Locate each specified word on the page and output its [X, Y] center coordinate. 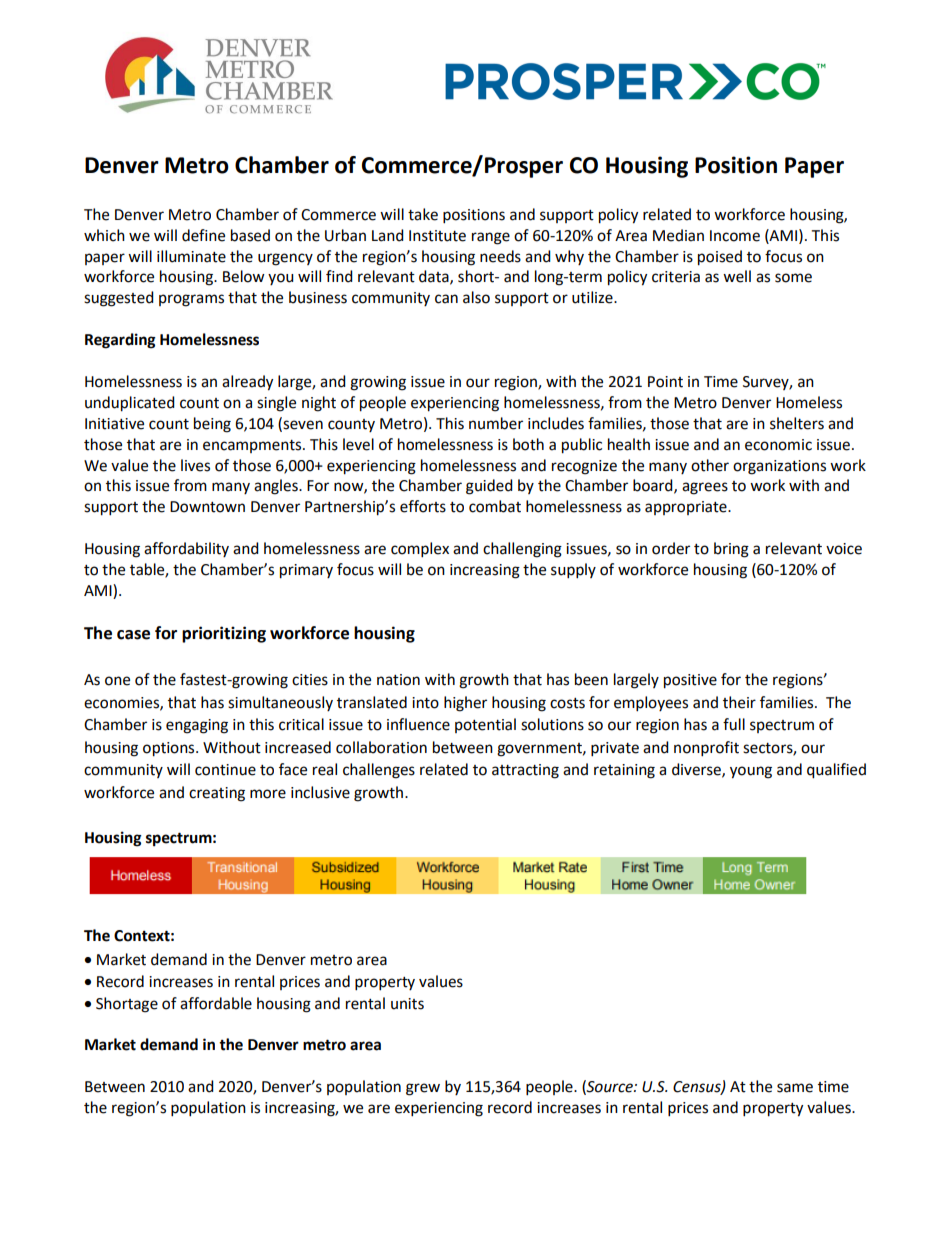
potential [485, 725]
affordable [216, 1003]
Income [735, 236]
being [212, 425]
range [491, 238]
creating [217, 794]
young [751, 772]
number [496, 423]
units [407, 1004]
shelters [797, 423]
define [203, 235]
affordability [186, 549]
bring [731, 550]
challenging [522, 550]
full [734, 724]
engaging [197, 726]
